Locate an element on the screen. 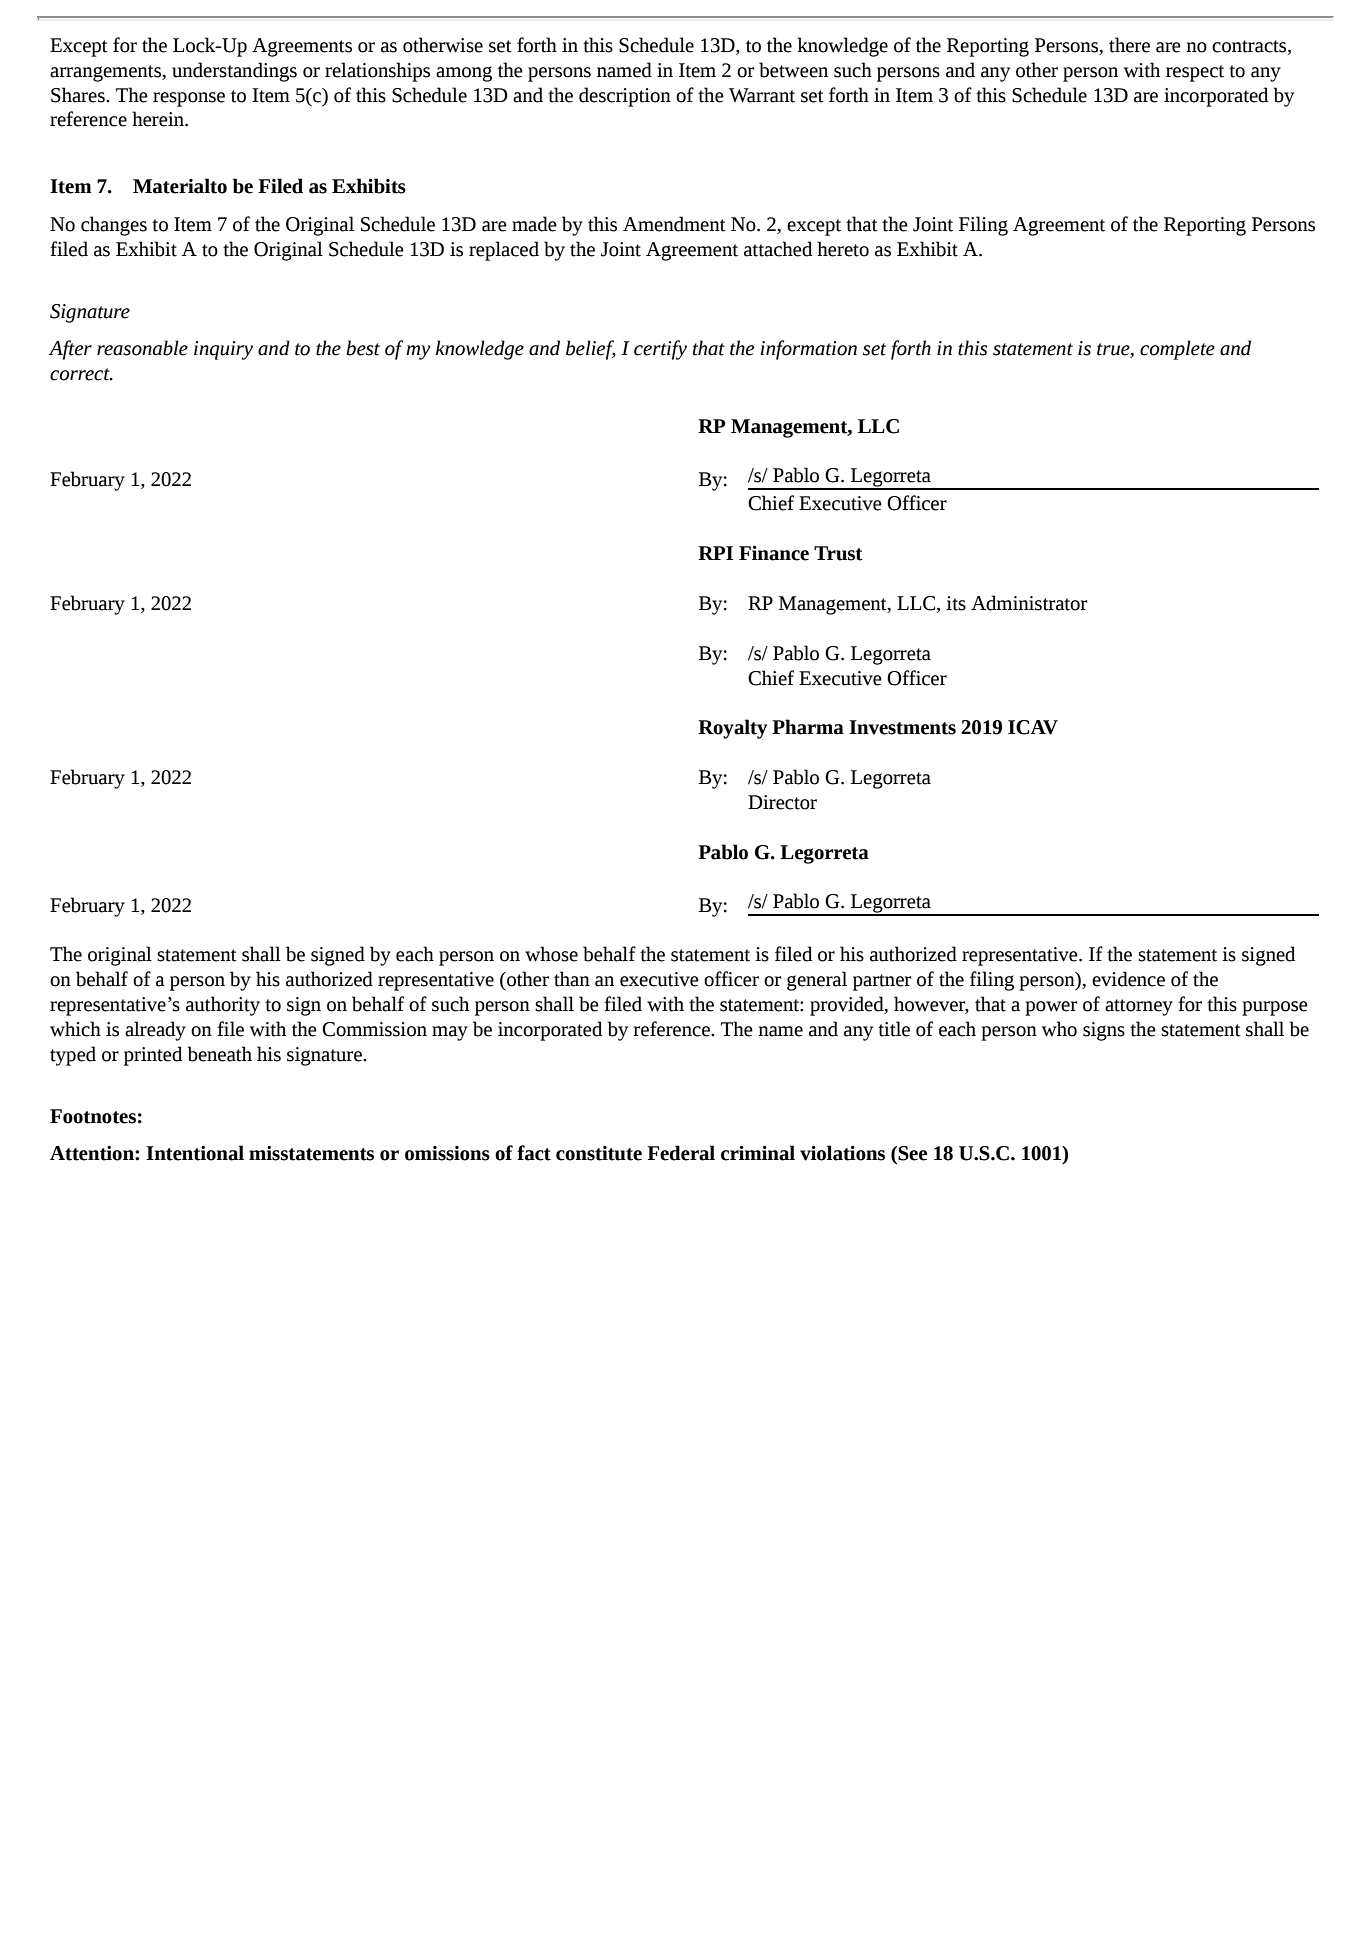 The image size is (1370, 1939). understandings is located at coordinates (234, 72).
